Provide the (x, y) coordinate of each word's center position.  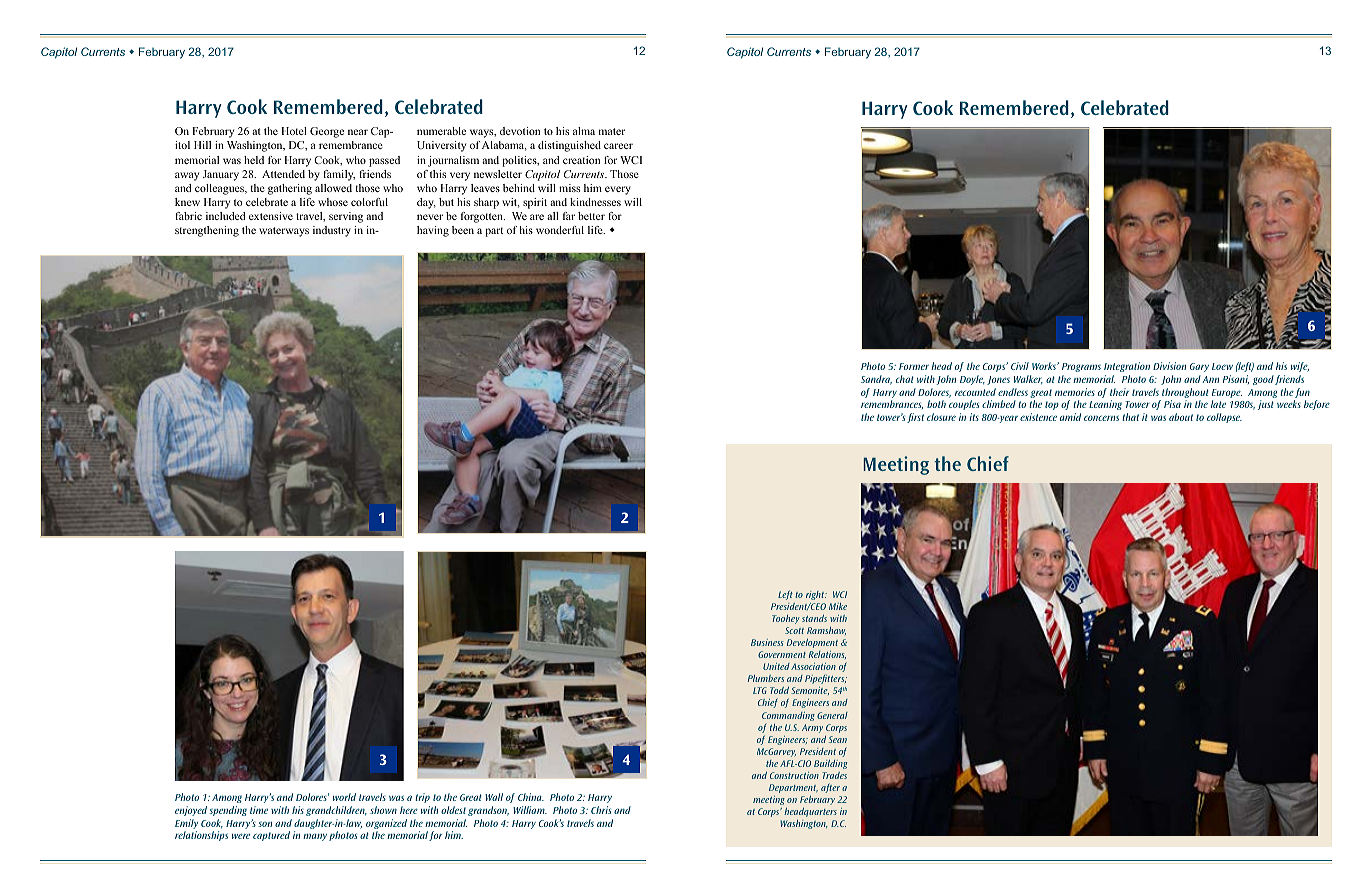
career (618, 146)
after (830, 788)
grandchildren (336, 811)
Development (812, 643)
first (915, 418)
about (1181, 417)
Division (1169, 366)
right (816, 595)
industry (332, 231)
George (327, 132)
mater (612, 131)
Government (782, 654)
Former (914, 366)
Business (767, 642)
